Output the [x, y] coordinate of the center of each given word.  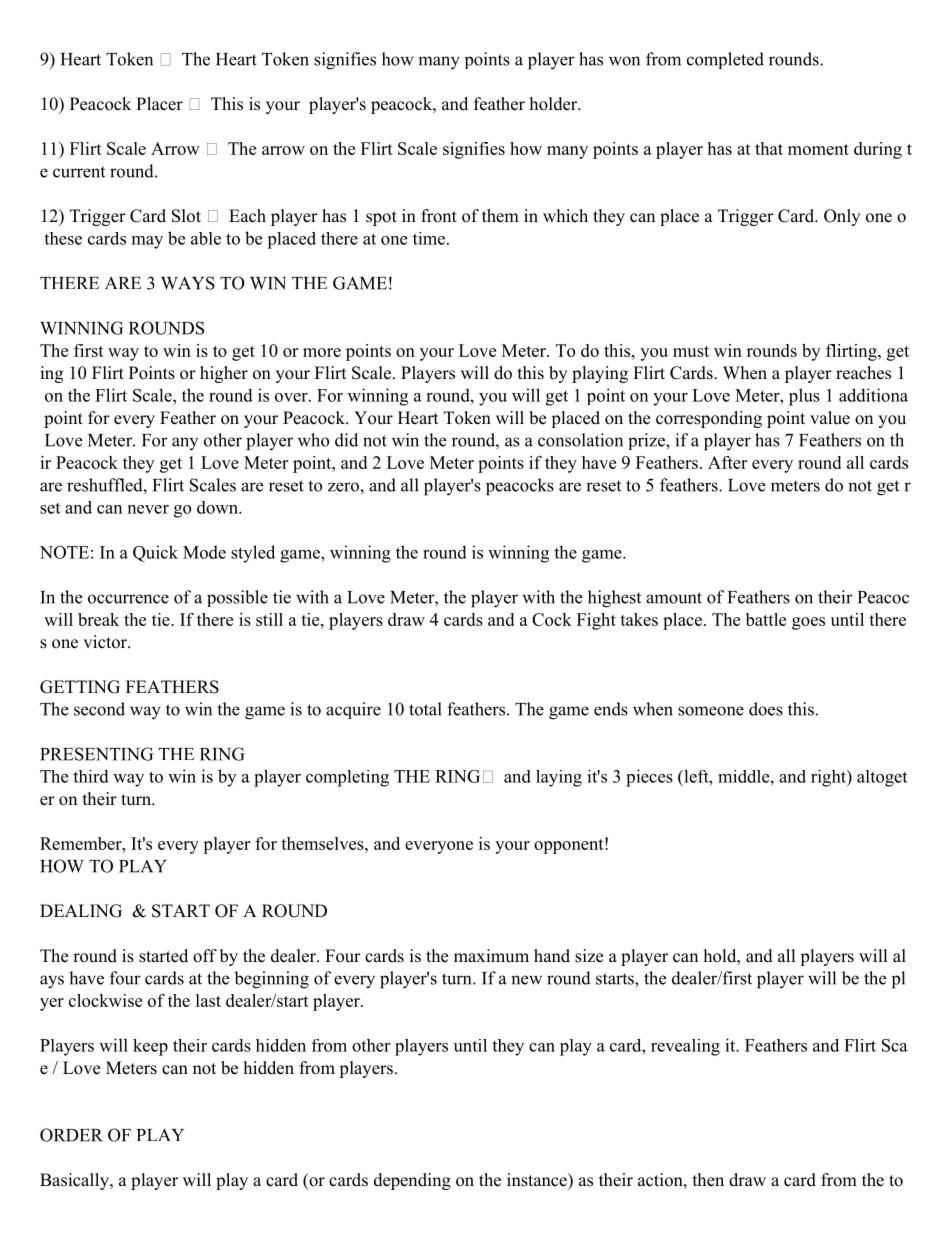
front [439, 216]
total [425, 709]
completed [725, 60]
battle [766, 619]
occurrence [128, 599]
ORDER [71, 1135]
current [79, 172]
